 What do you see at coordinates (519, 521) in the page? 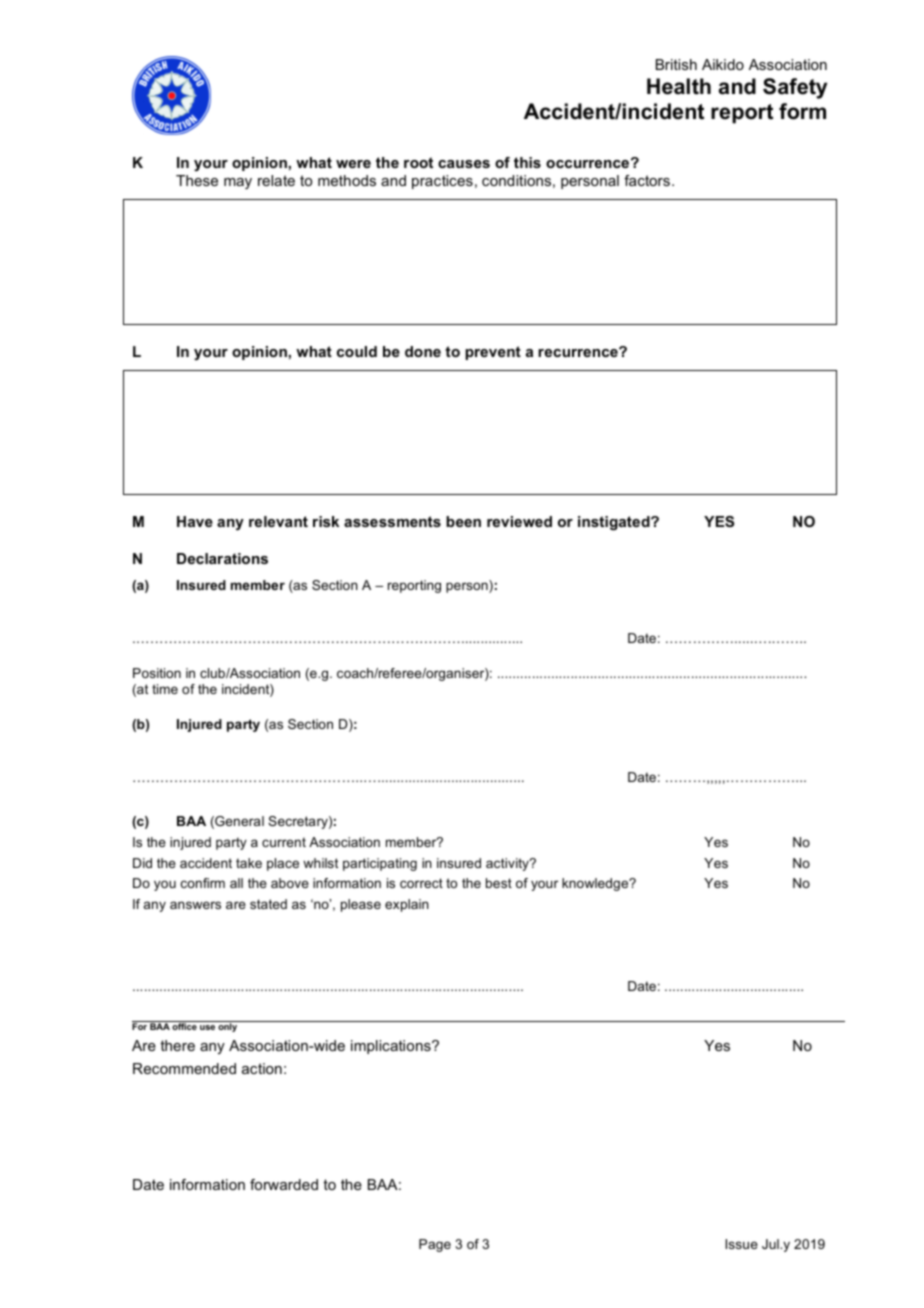
I see `reviewed` at bounding box center [519, 521].
